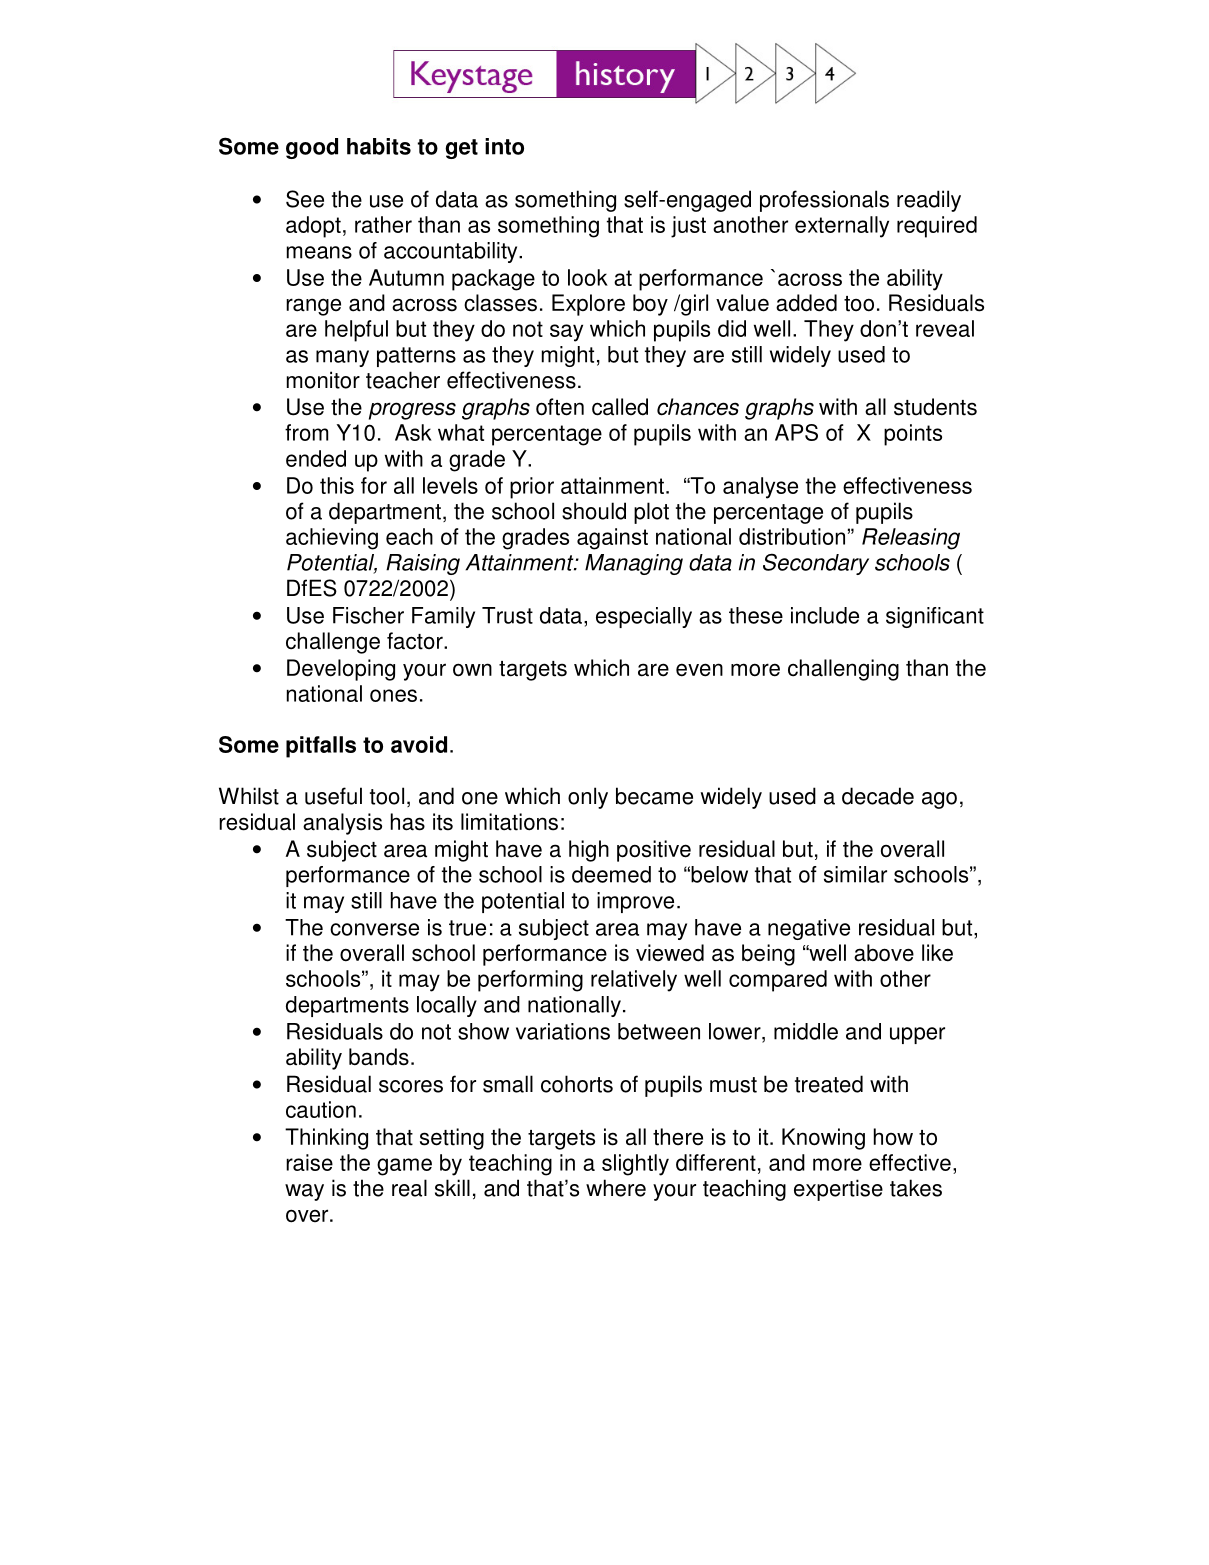 The image size is (1209, 1565). Describe the element at coordinates (634, 981) in the screenshot. I see `relatively` at that location.
